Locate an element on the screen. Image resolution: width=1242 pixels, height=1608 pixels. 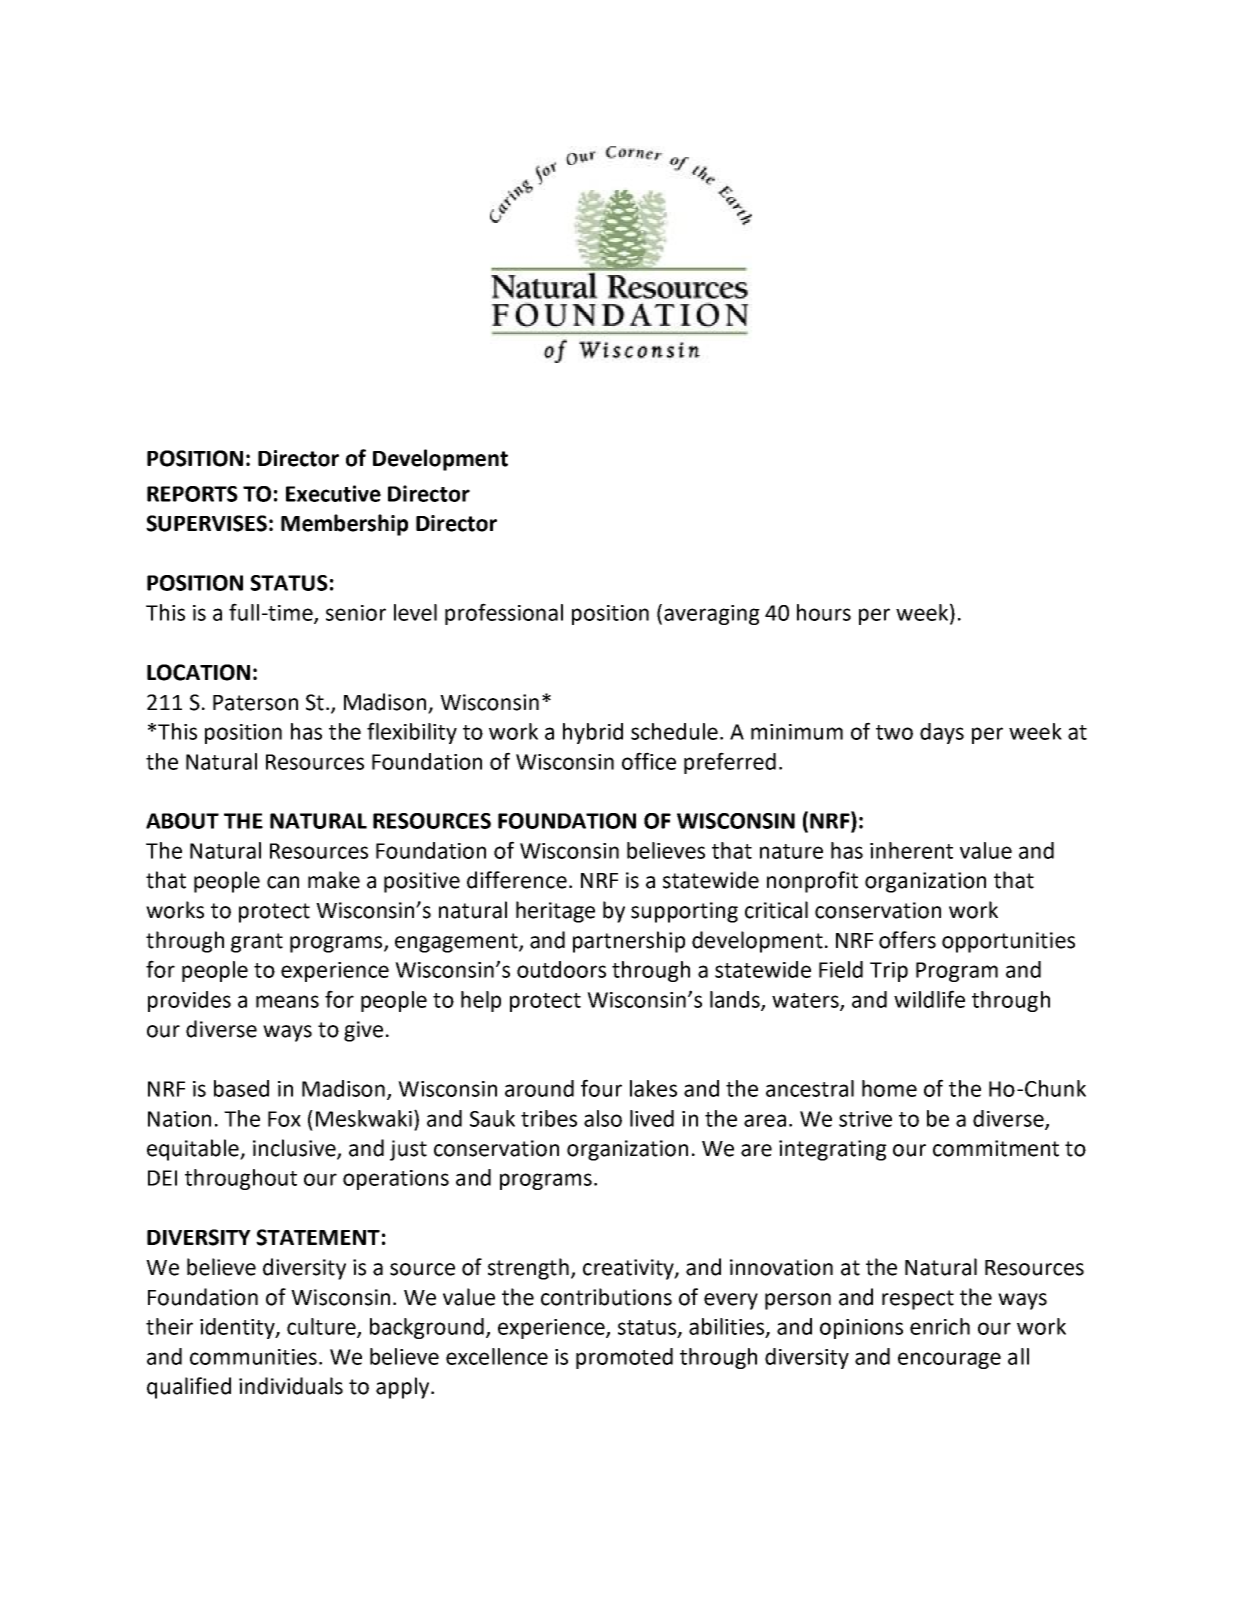
Paterson is located at coordinates (255, 703).
